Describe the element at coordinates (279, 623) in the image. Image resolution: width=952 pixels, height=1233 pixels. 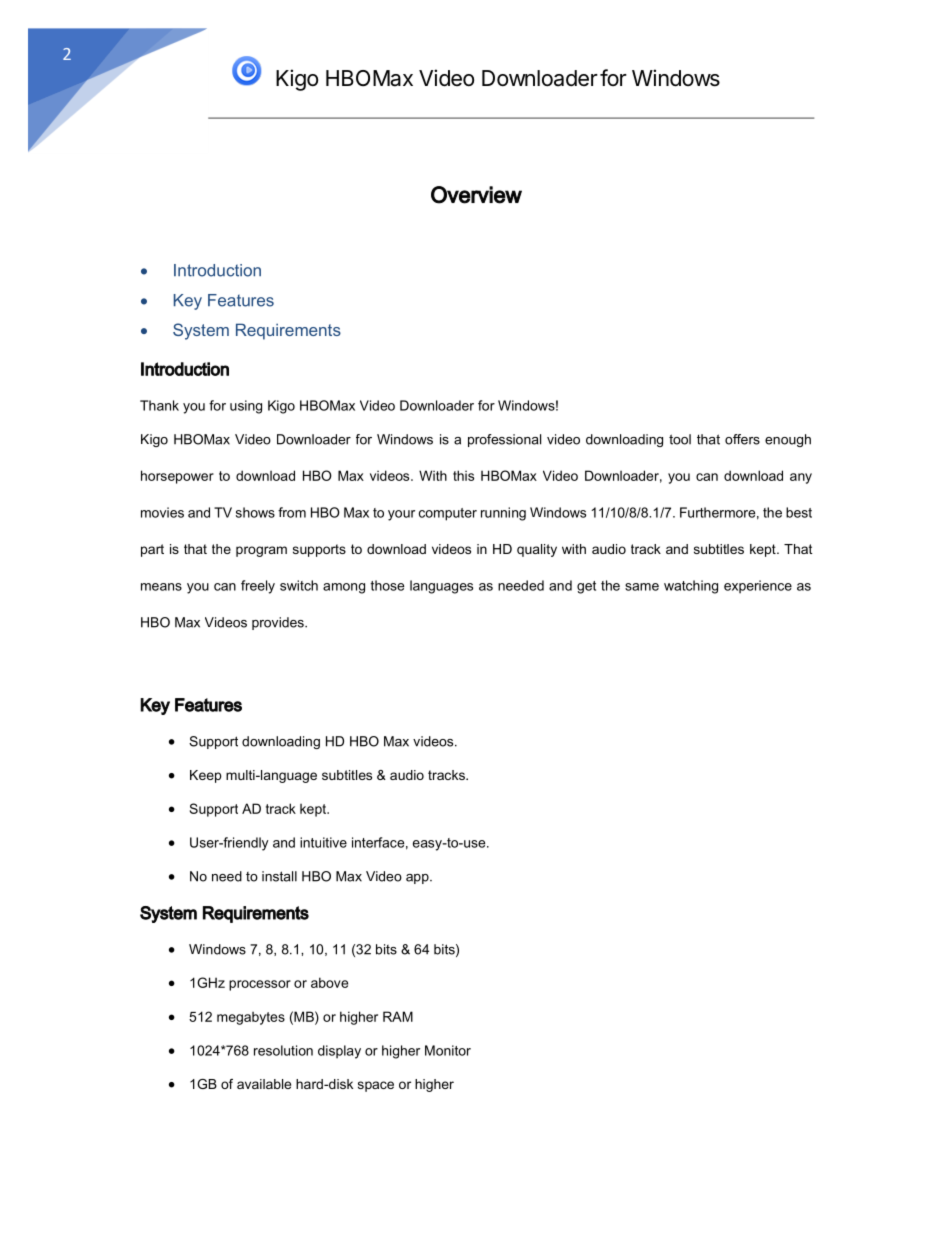
I see `provides` at that location.
